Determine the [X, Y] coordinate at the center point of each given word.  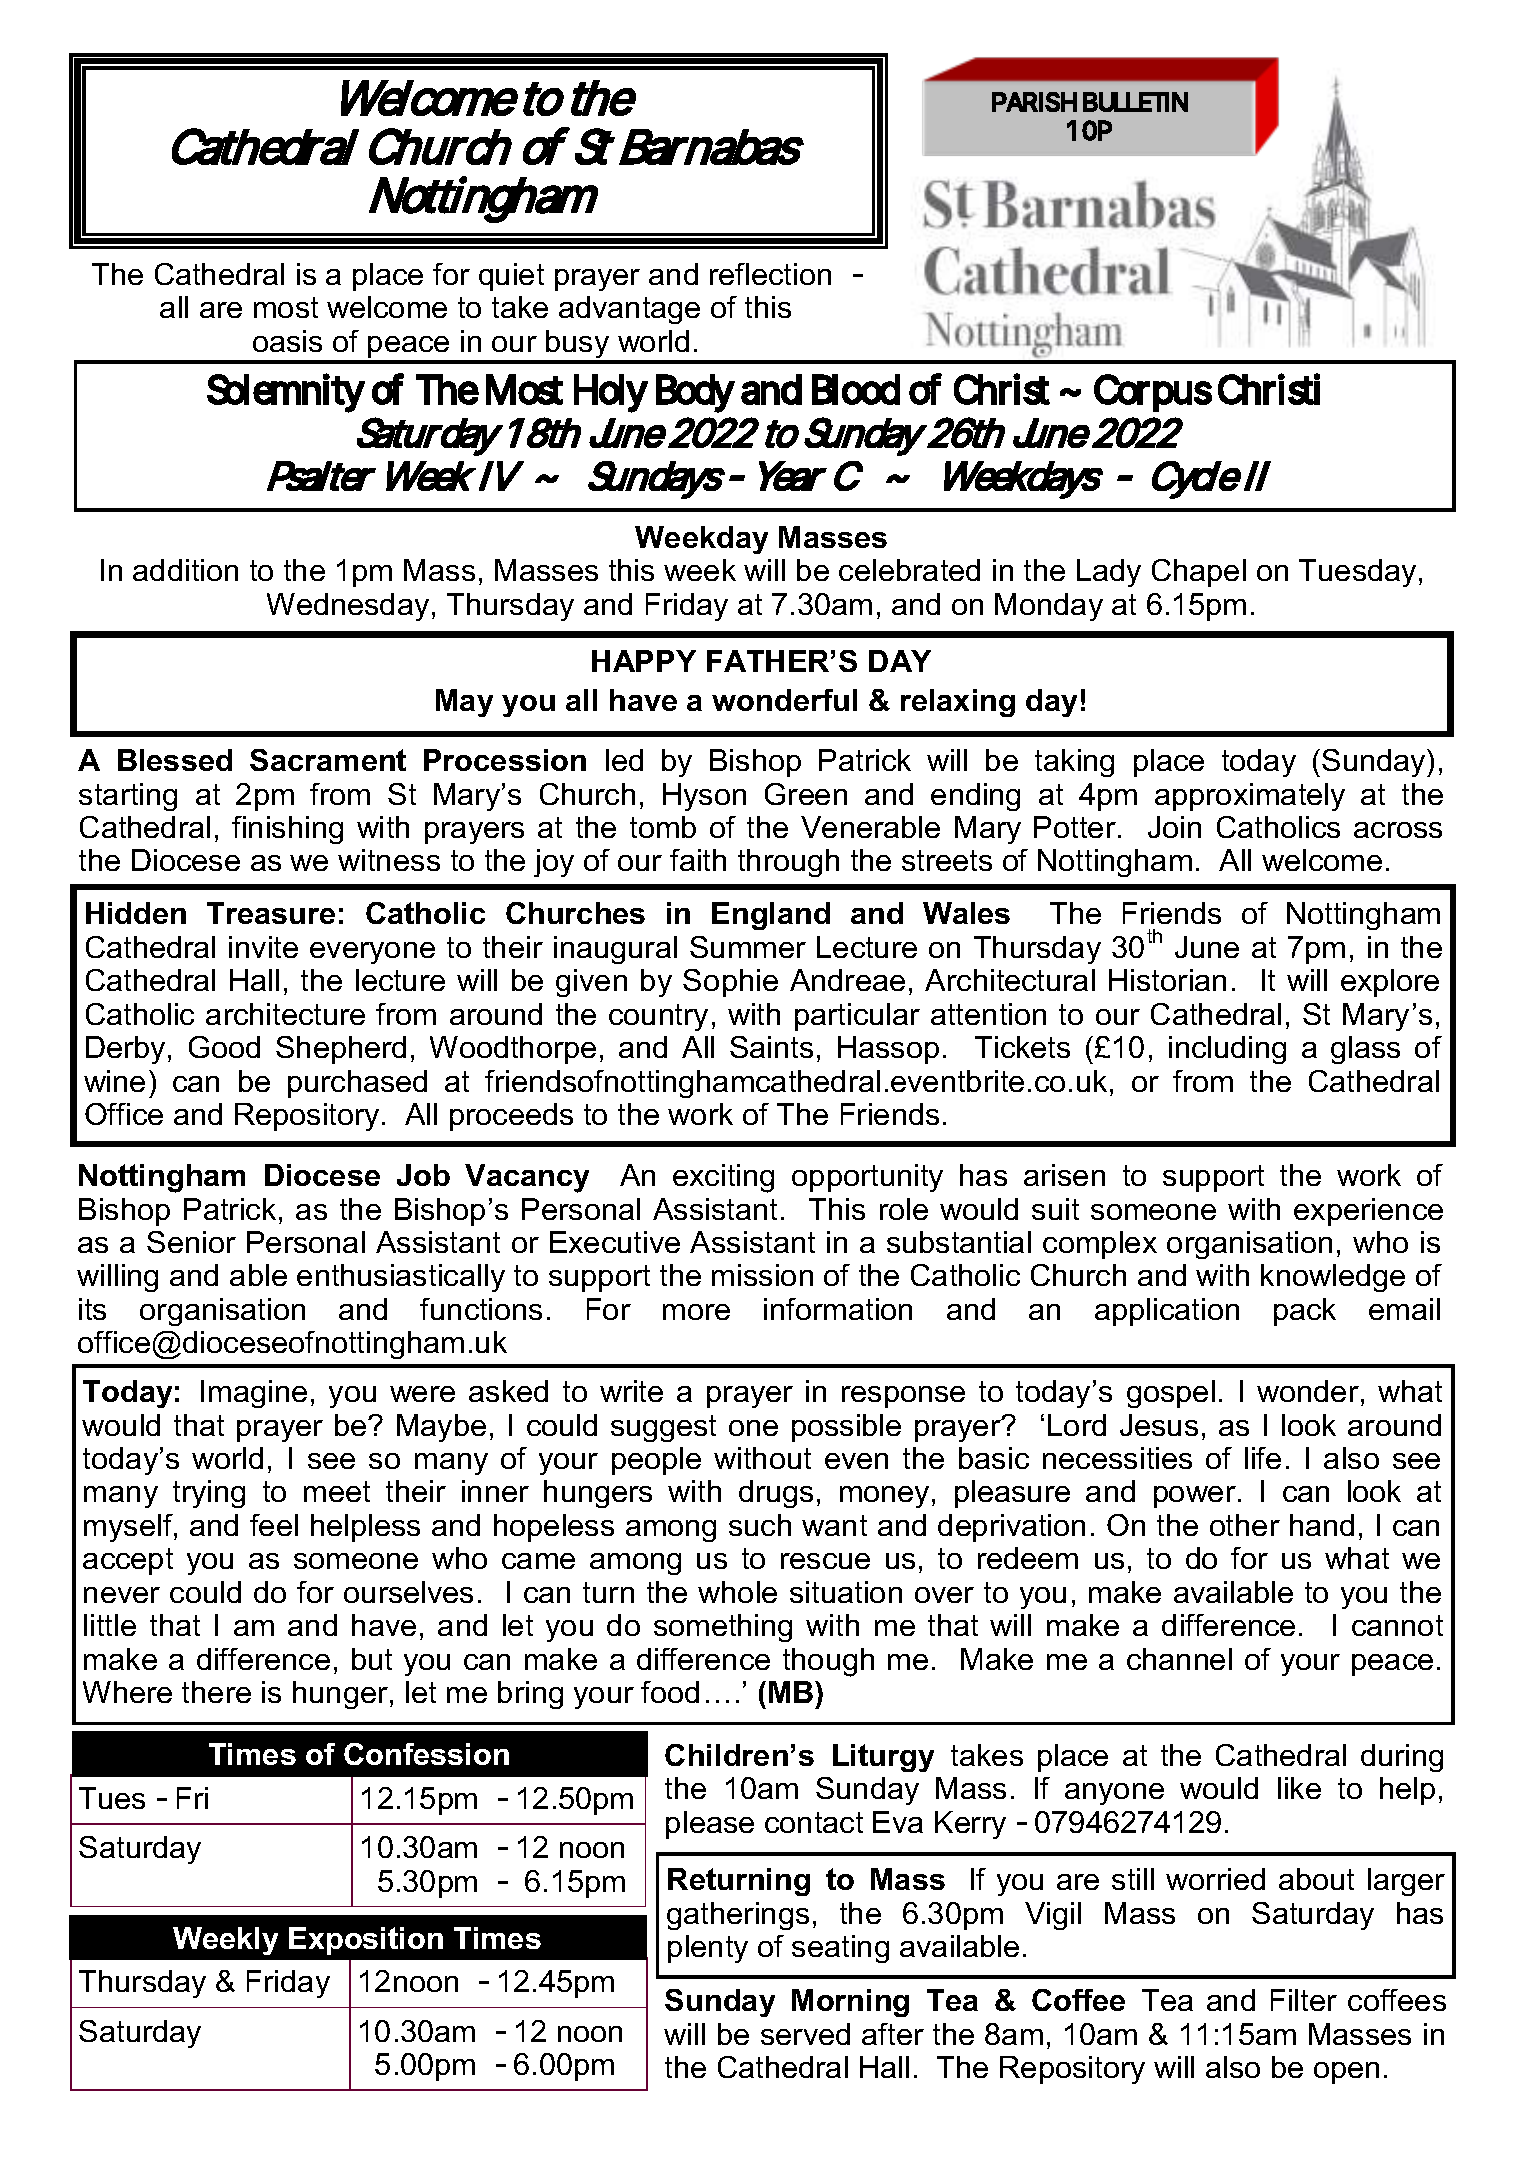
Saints [771, 1047]
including [1227, 1050]
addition [185, 570]
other [1245, 1525]
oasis [287, 341]
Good [224, 1047]
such [760, 1525]
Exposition [366, 1941]
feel [274, 1525]
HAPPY [644, 661]
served [805, 2034]
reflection [770, 274]
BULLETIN [1135, 102]
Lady [1109, 573]
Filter [1304, 2000]
